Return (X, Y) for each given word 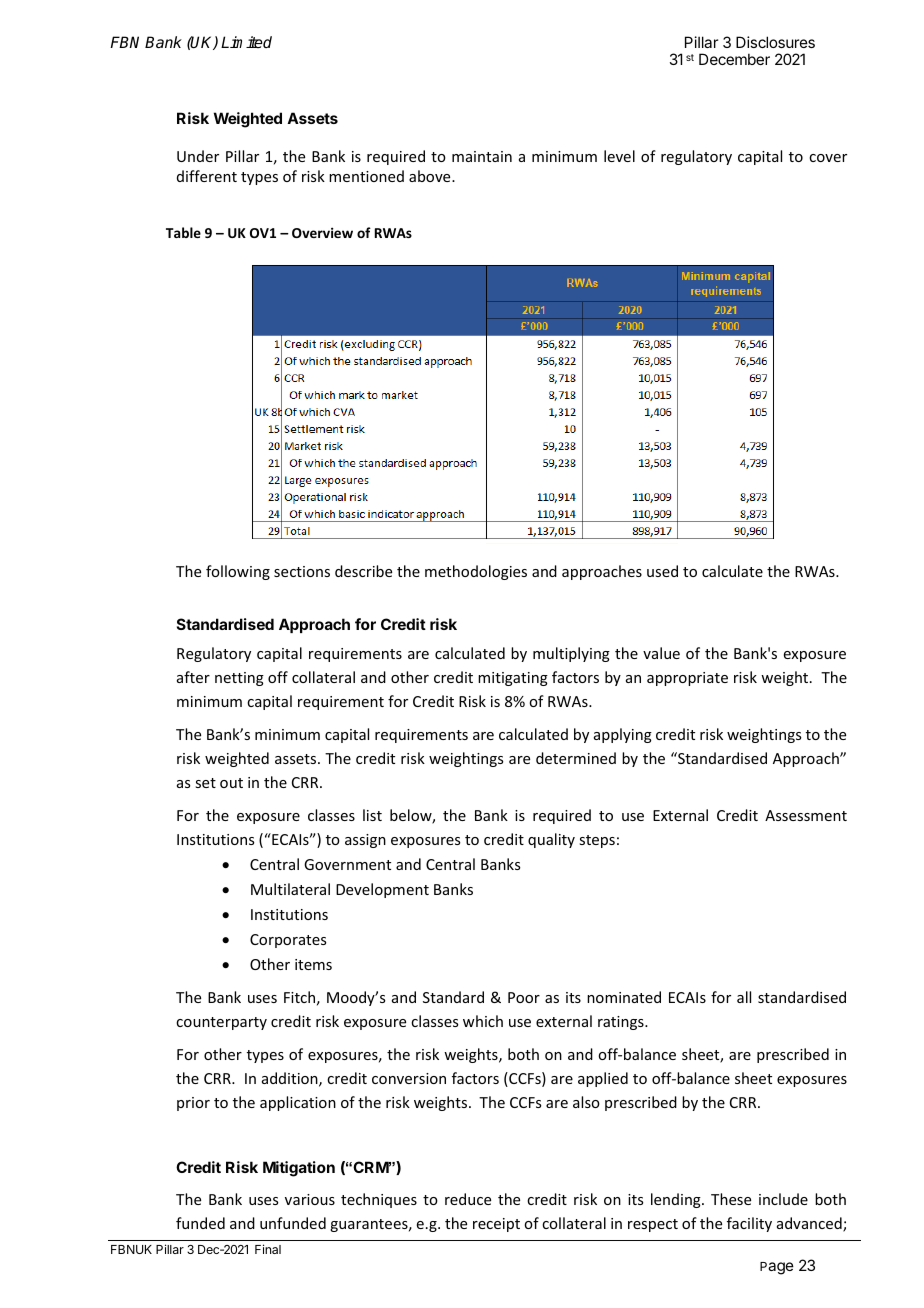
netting (239, 679)
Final (268, 1249)
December (734, 59)
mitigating (513, 679)
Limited (246, 42)
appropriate (687, 679)
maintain (482, 156)
